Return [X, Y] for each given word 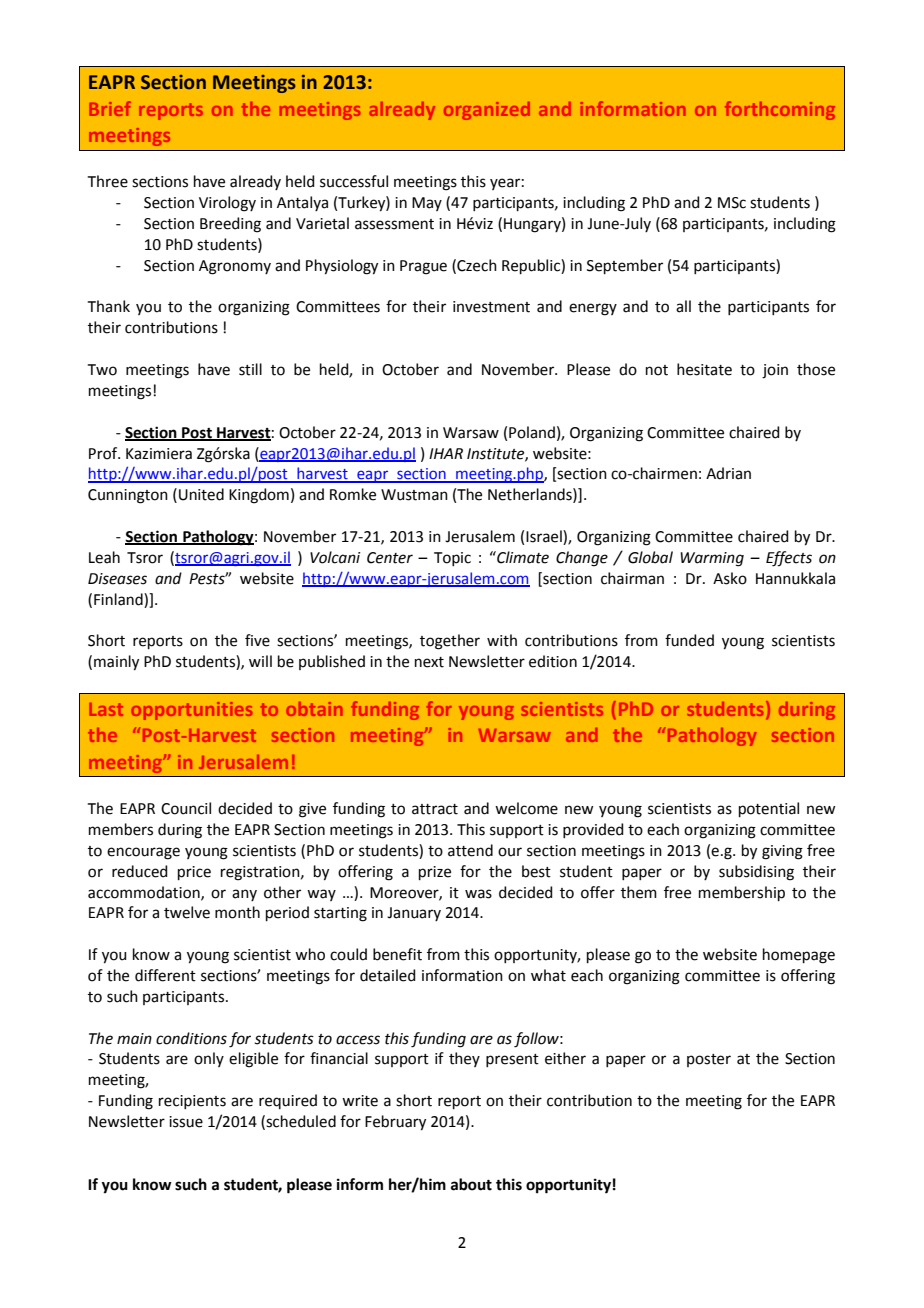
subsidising [756, 873]
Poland [532, 432]
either [565, 1058]
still [250, 369]
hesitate [704, 369]
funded [689, 640]
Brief [110, 108]
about [471, 1184]
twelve [187, 912]
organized [487, 111]
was [478, 894]
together [450, 642]
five [257, 640]
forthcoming [780, 110]
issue [186, 1122]
